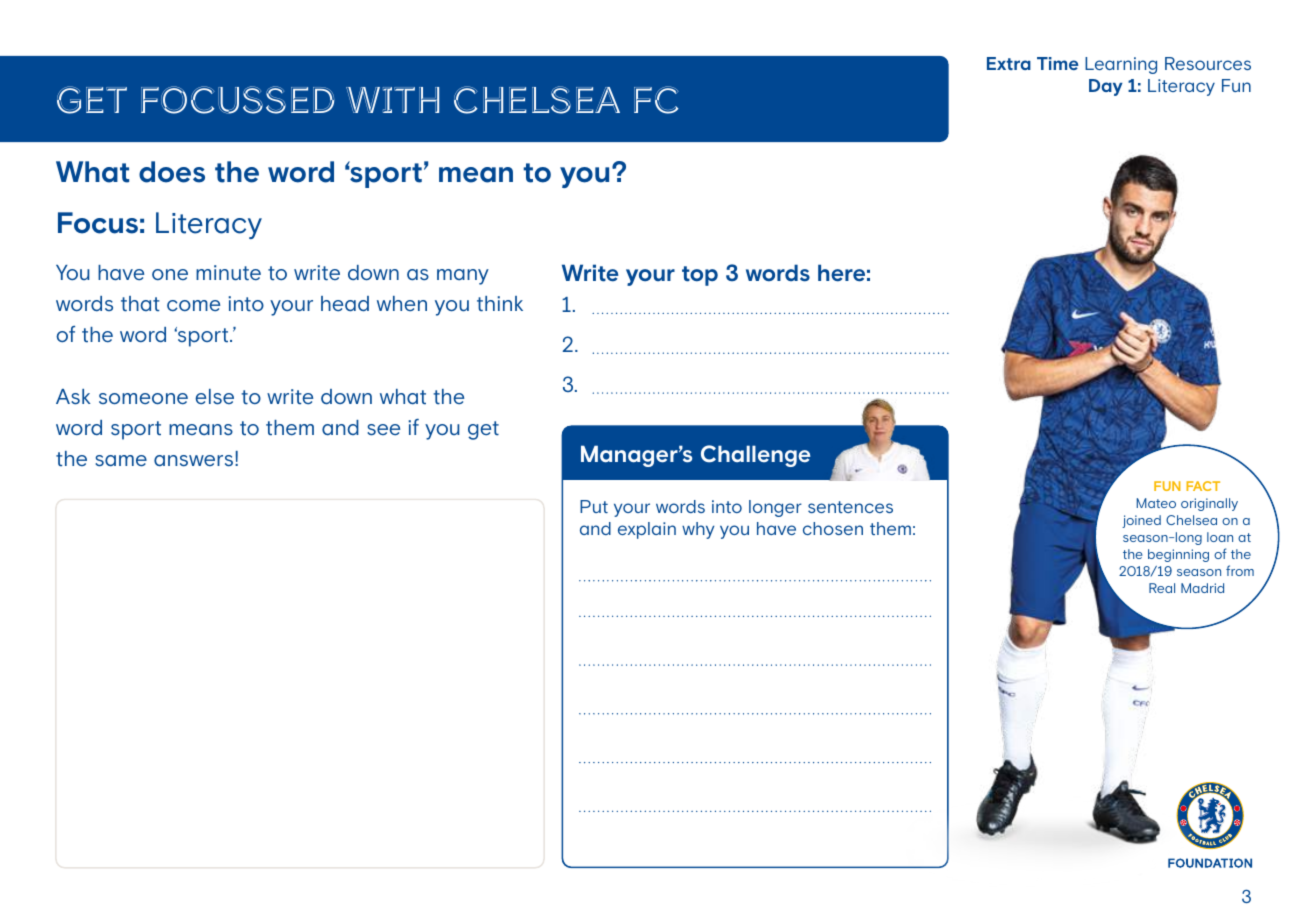  Describe the element at coordinates (463, 277) in the image. I see `many` at that location.
